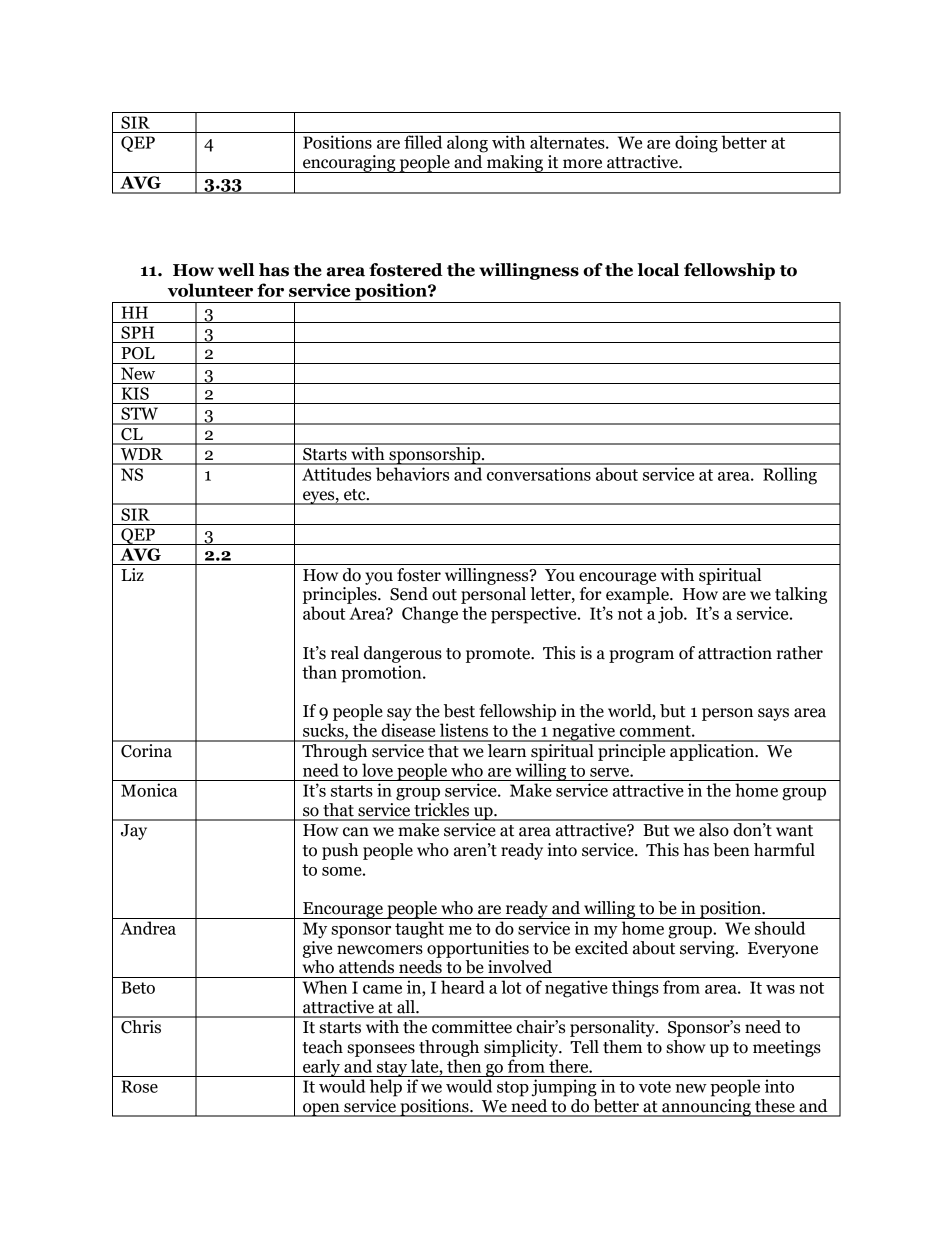  Describe the element at coordinates (148, 928) in the screenshot. I see `Andrea` at that location.
